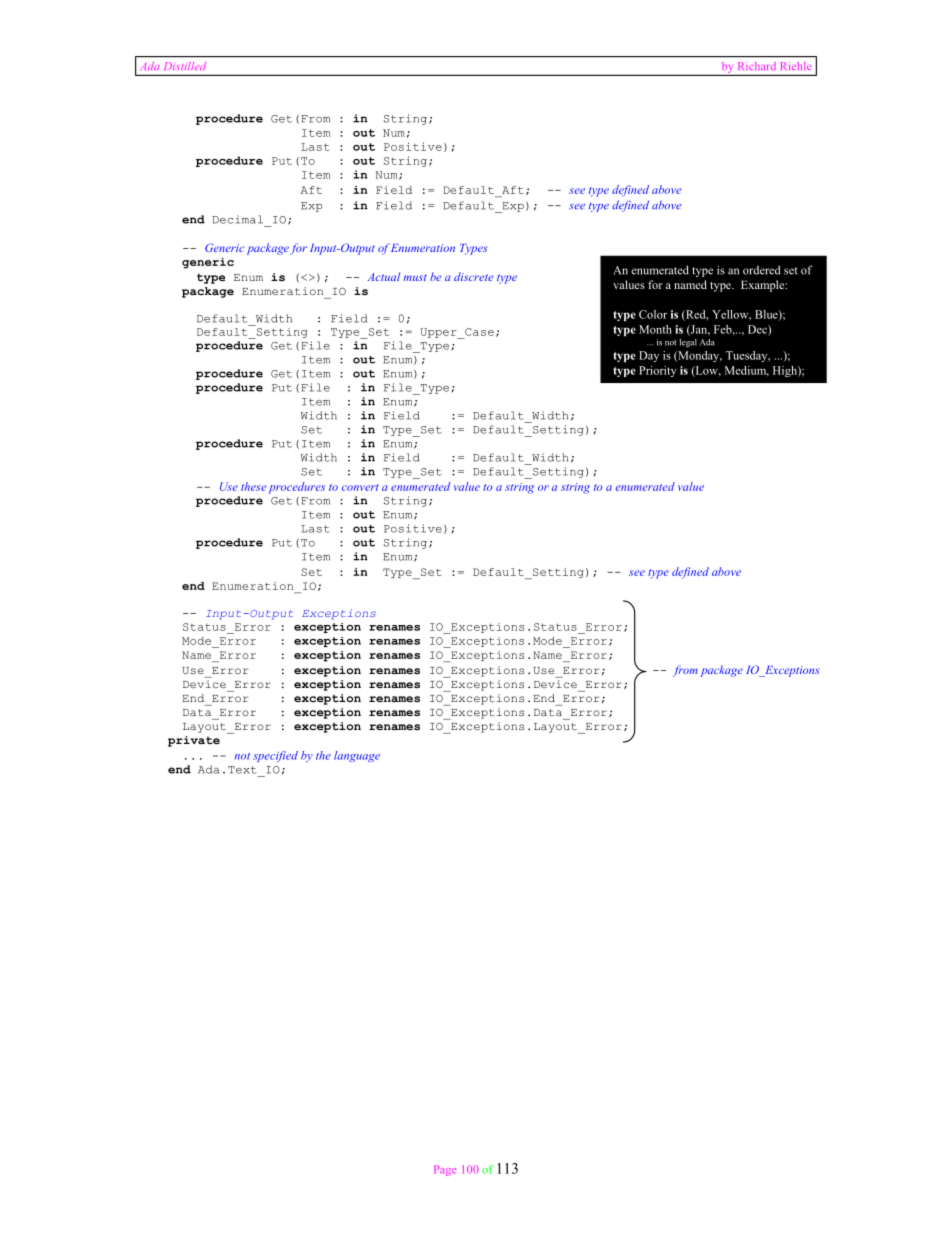 The height and width of the image is (1233, 952). I want to click on these, so click(253, 486).
